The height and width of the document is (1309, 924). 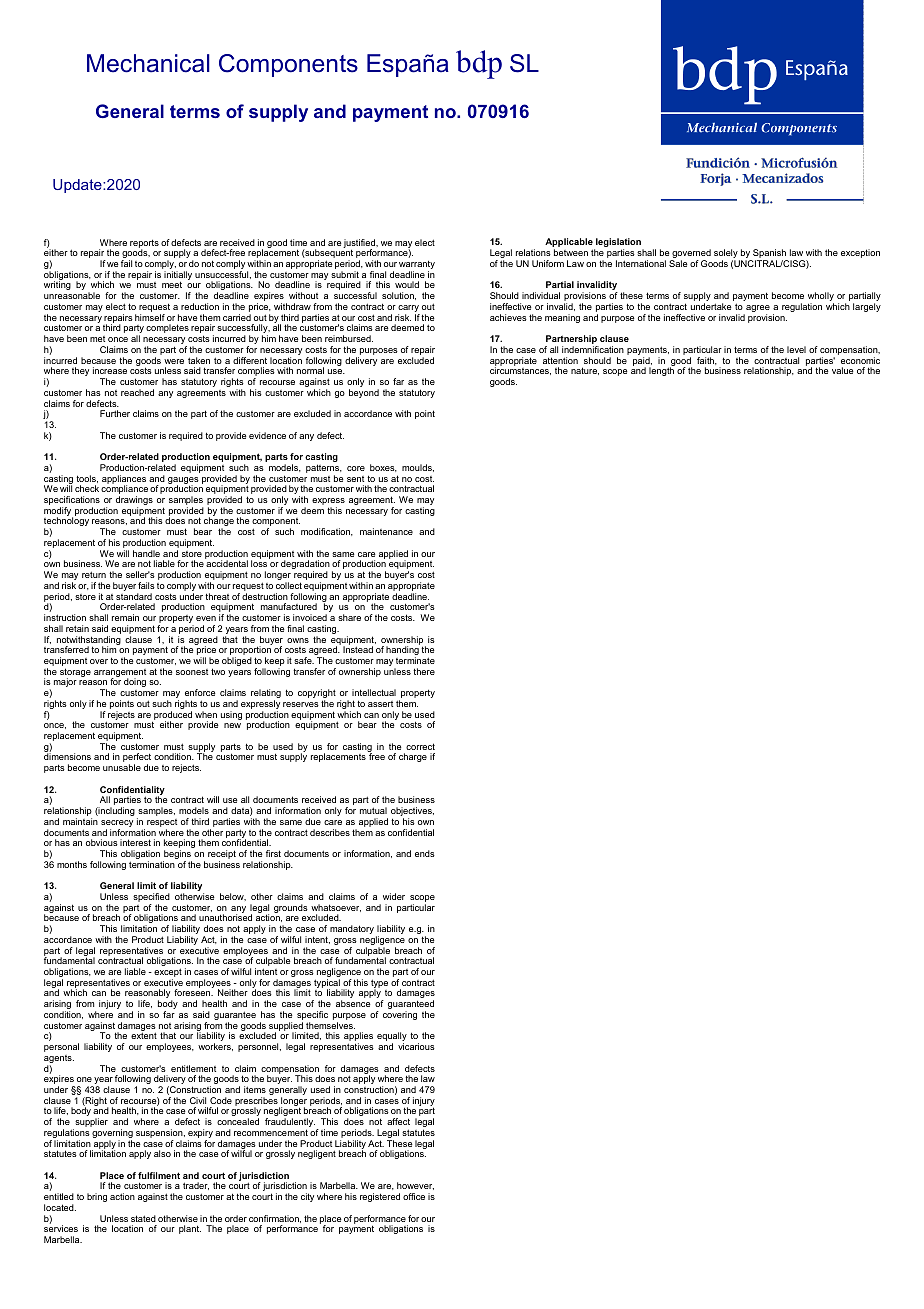 What do you see at coordinates (394, 896) in the document?
I see `wider` at bounding box center [394, 896].
